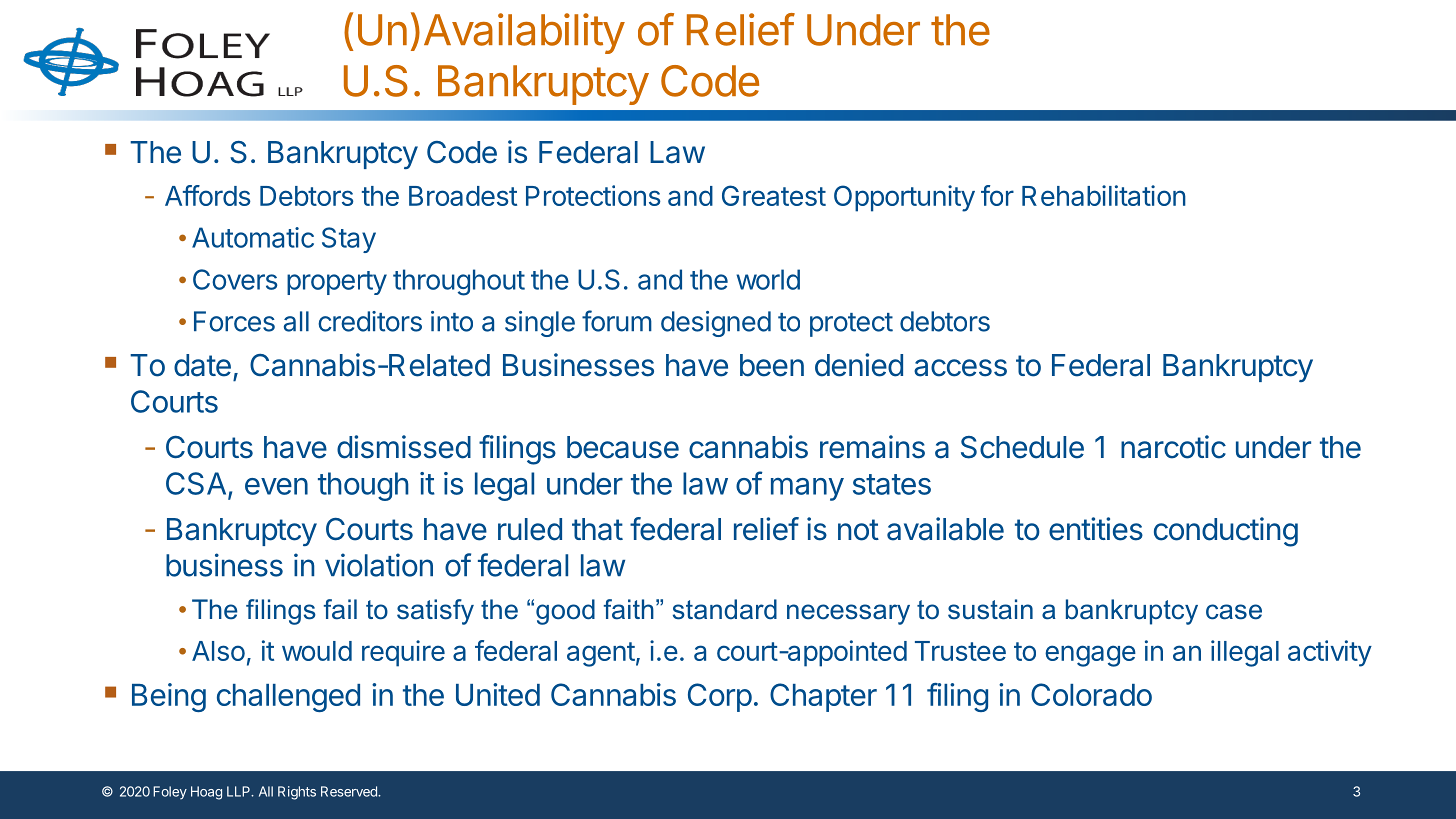 The width and height of the screenshot is (1456, 819). What do you see at coordinates (208, 195) in the screenshot?
I see `Affords` at bounding box center [208, 195].
